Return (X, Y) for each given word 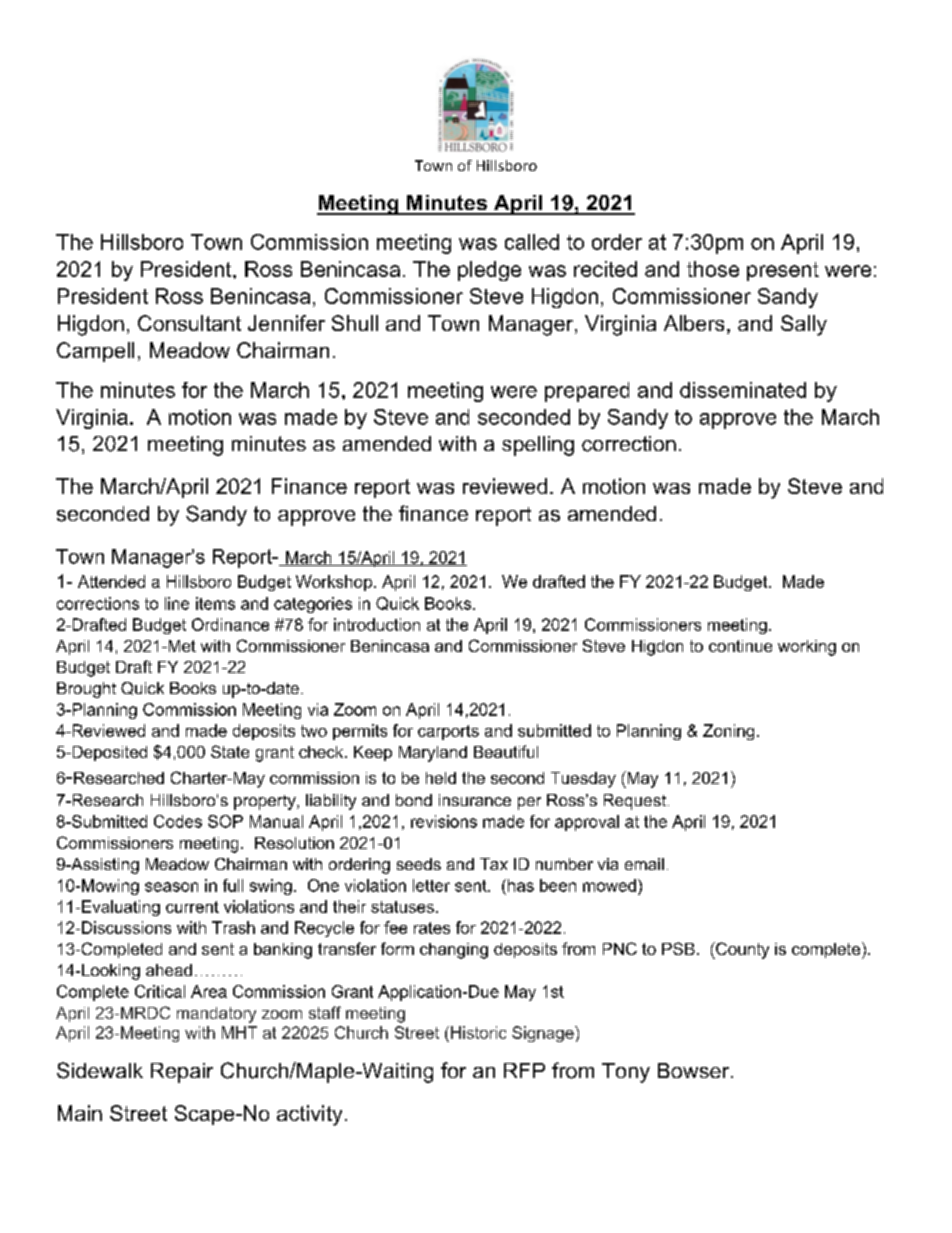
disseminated (743, 390)
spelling (538, 446)
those (713, 269)
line (177, 603)
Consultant (189, 323)
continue (740, 646)
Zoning (728, 732)
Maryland (433, 754)
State (230, 751)
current (192, 907)
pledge (489, 271)
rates (432, 928)
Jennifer (286, 323)
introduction (377, 624)
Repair (182, 1073)
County (741, 950)
